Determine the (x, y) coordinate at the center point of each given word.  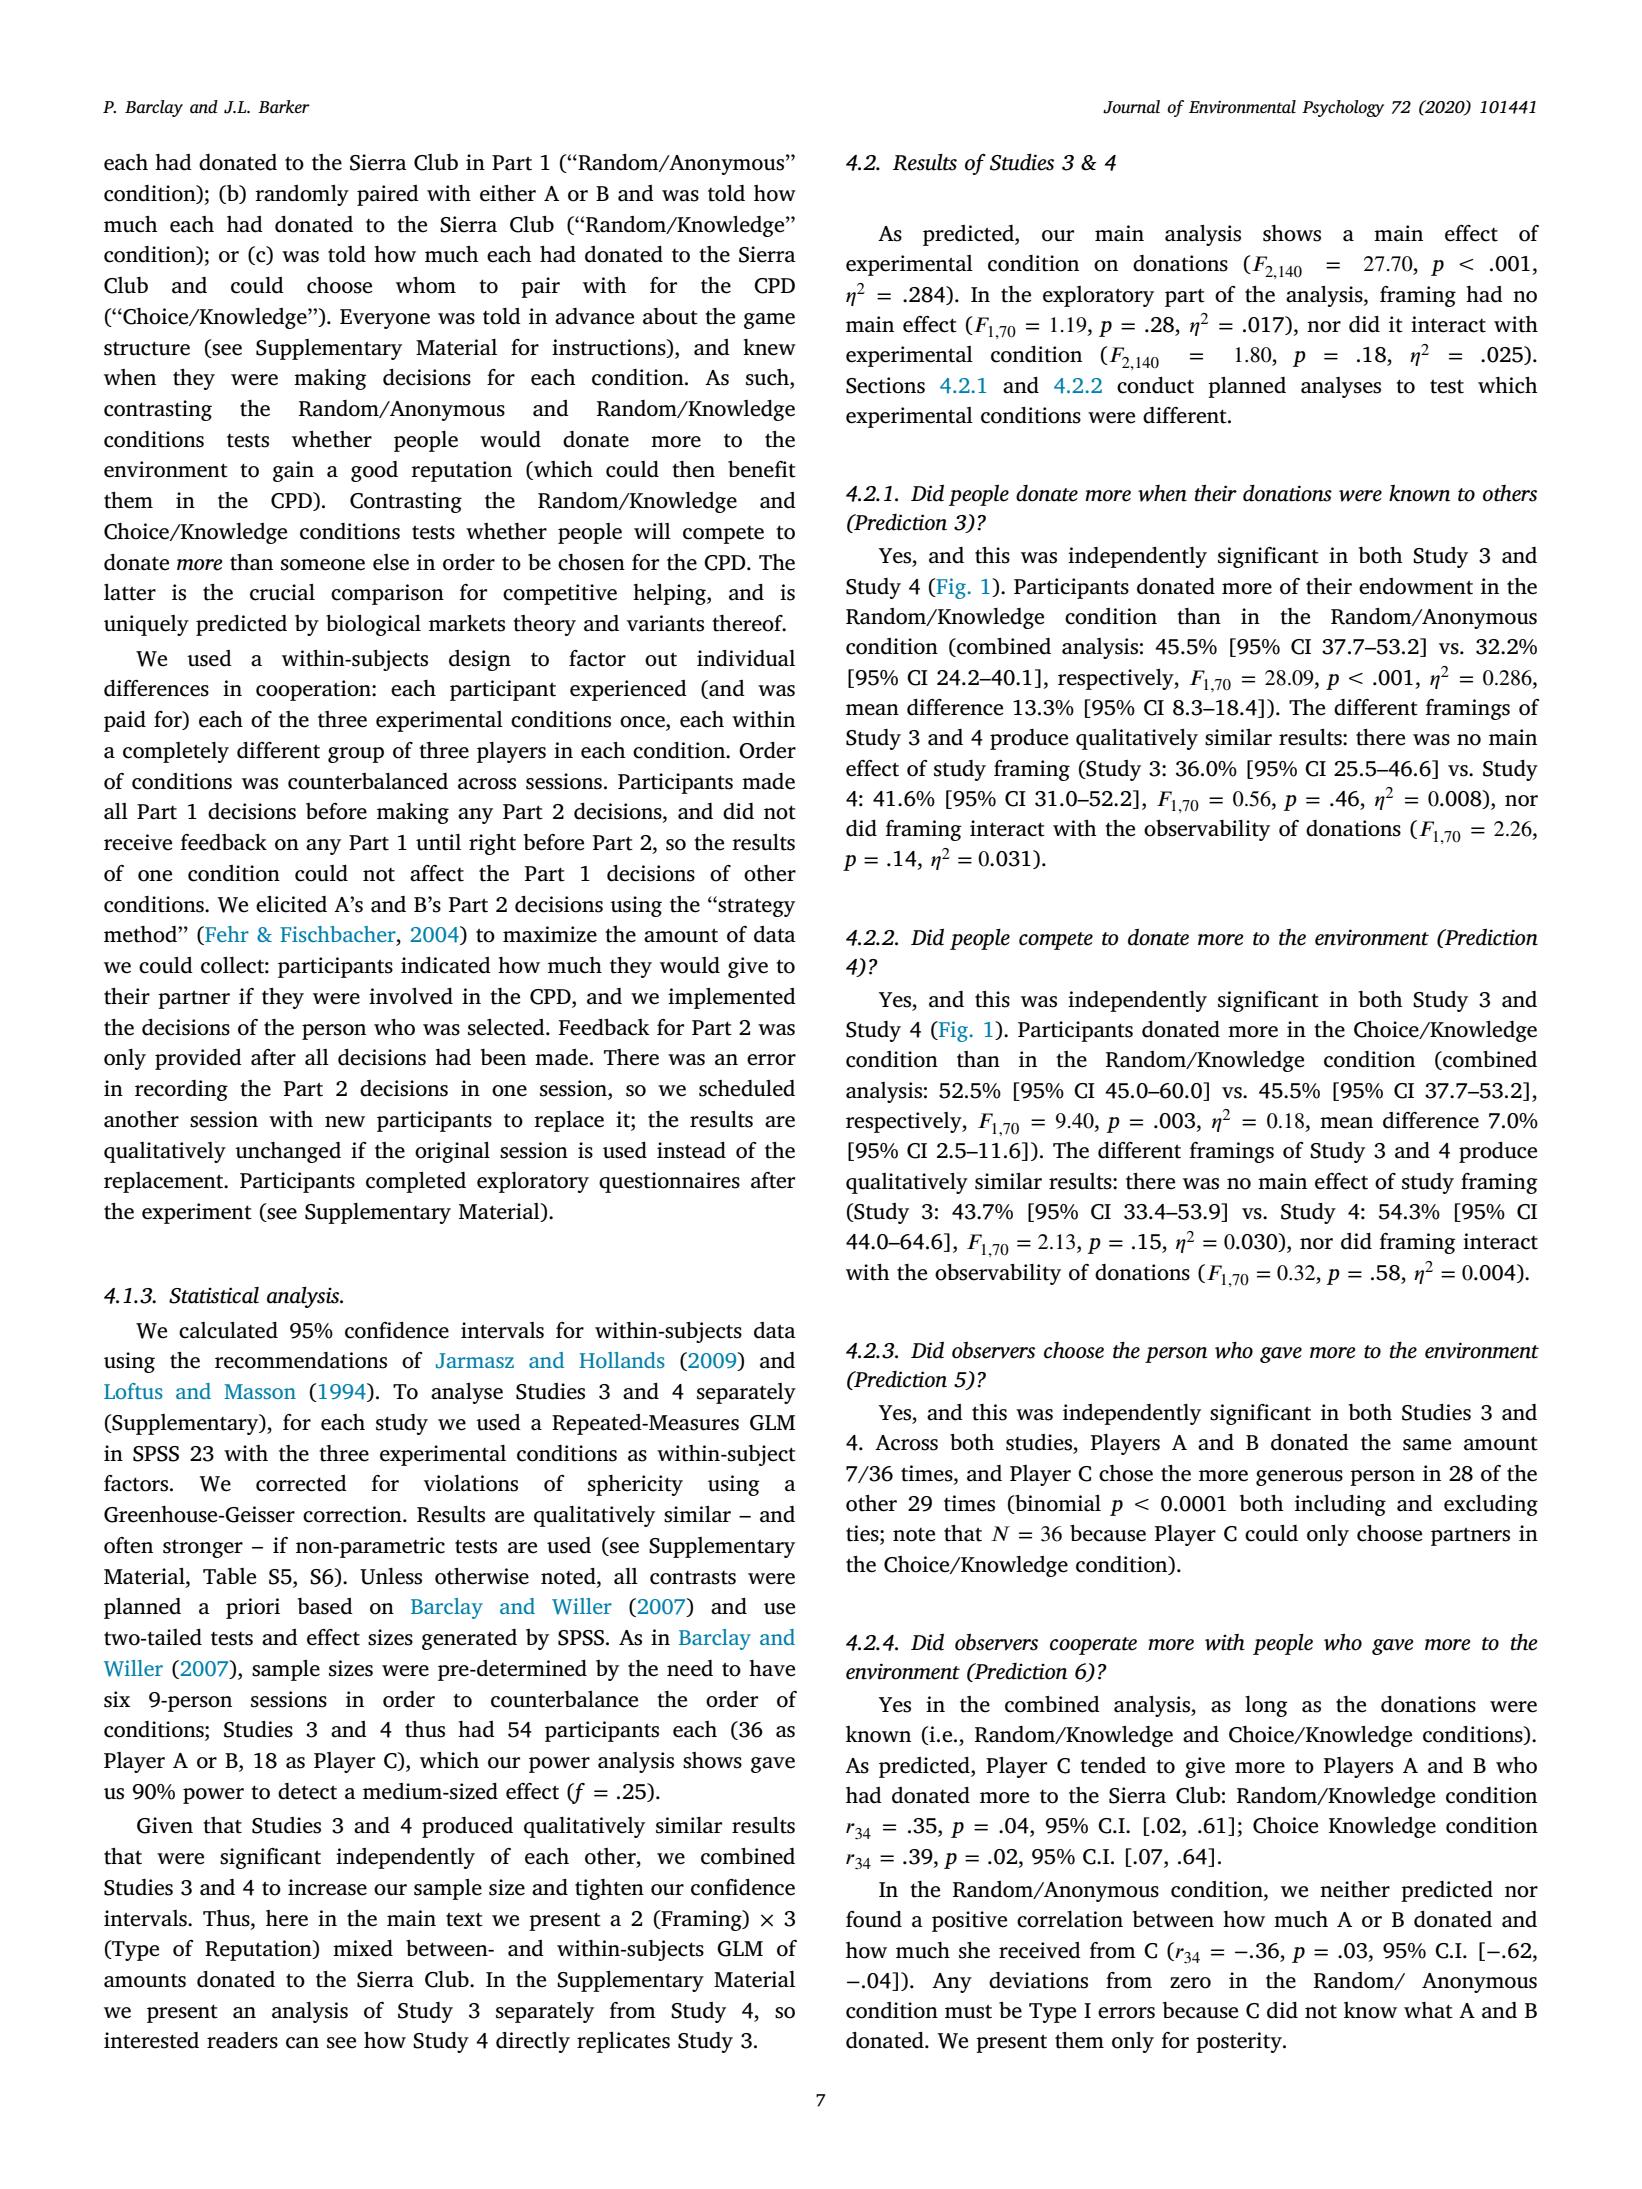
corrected (301, 1483)
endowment (1416, 586)
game (769, 321)
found (874, 1919)
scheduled (747, 1088)
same (1427, 1445)
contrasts (693, 1578)
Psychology (1343, 108)
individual (746, 658)
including (1340, 1505)
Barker (284, 107)
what (1428, 2010)
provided (198, 1059)
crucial (282, 592)
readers (242, 2040)
